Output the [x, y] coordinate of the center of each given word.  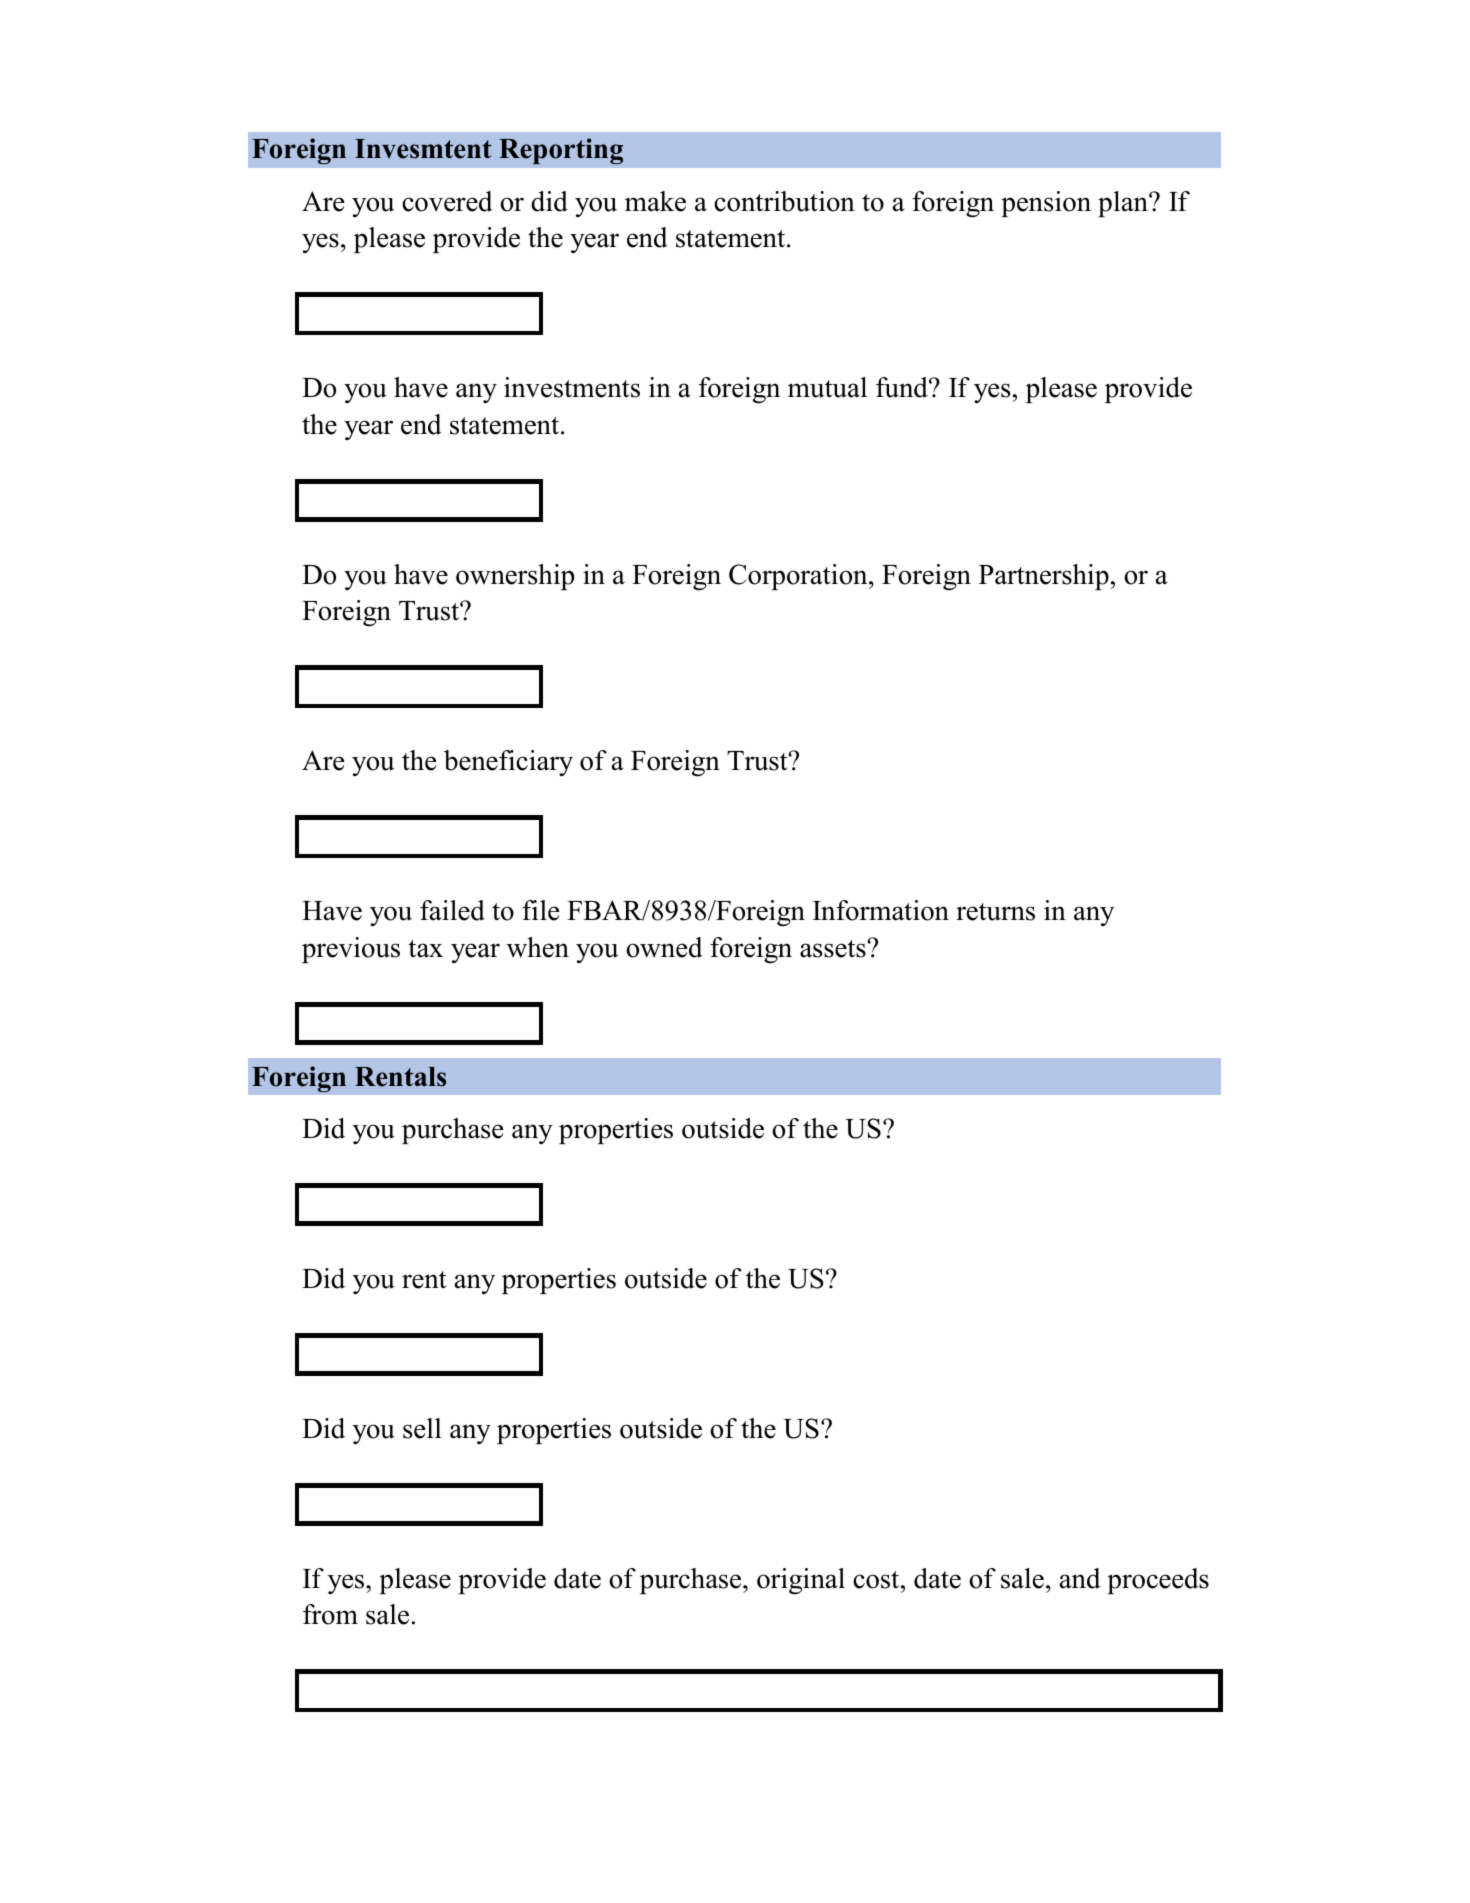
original [801, 1581]
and [1080, 1578]
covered [447, 201]
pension [1046, 204]
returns [995, 912]
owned [664, 947]
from [330, 1614]
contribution [784, 201]
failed [452, 910]
